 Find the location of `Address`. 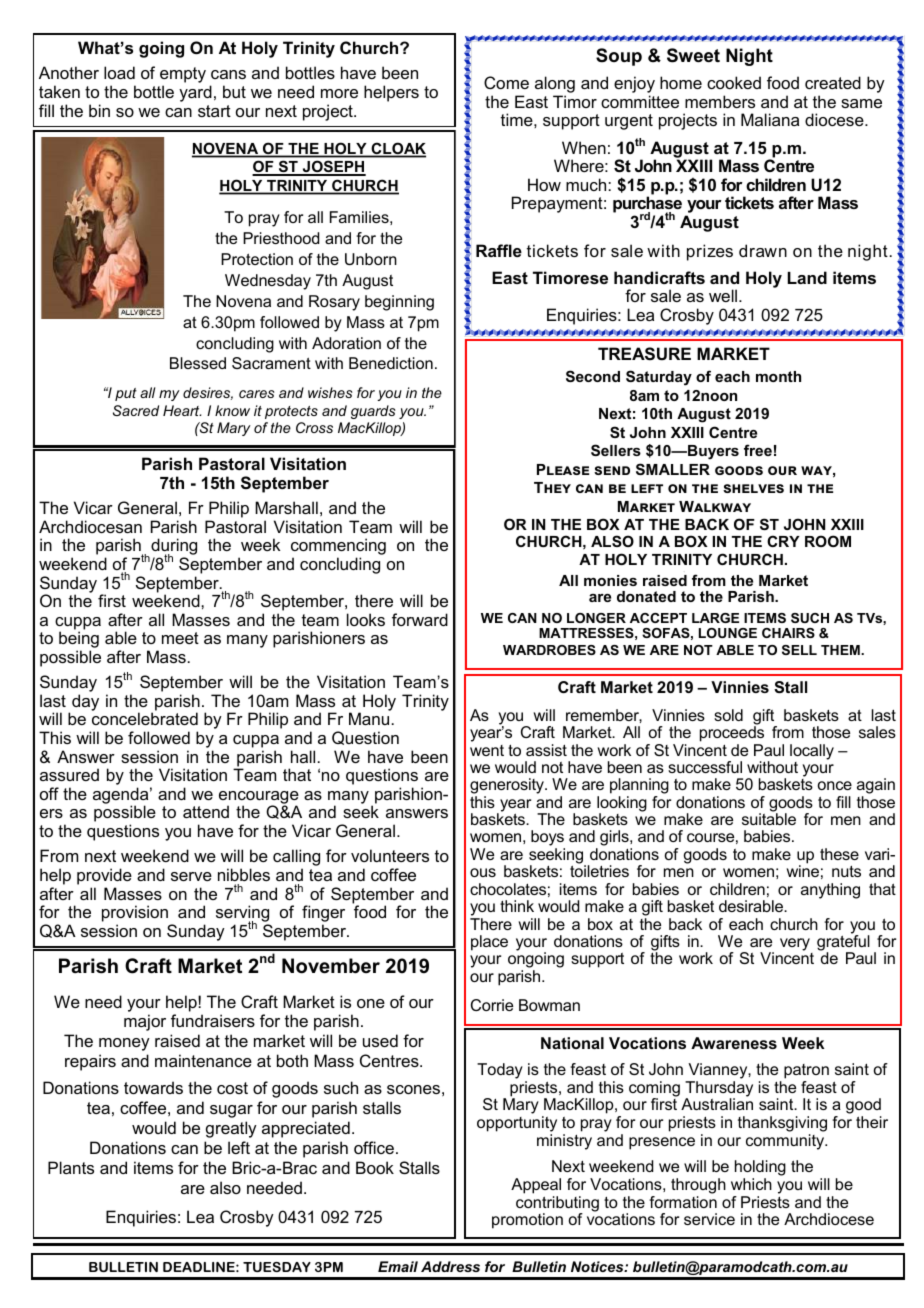

Address is located at coordinates (450, 1266).
